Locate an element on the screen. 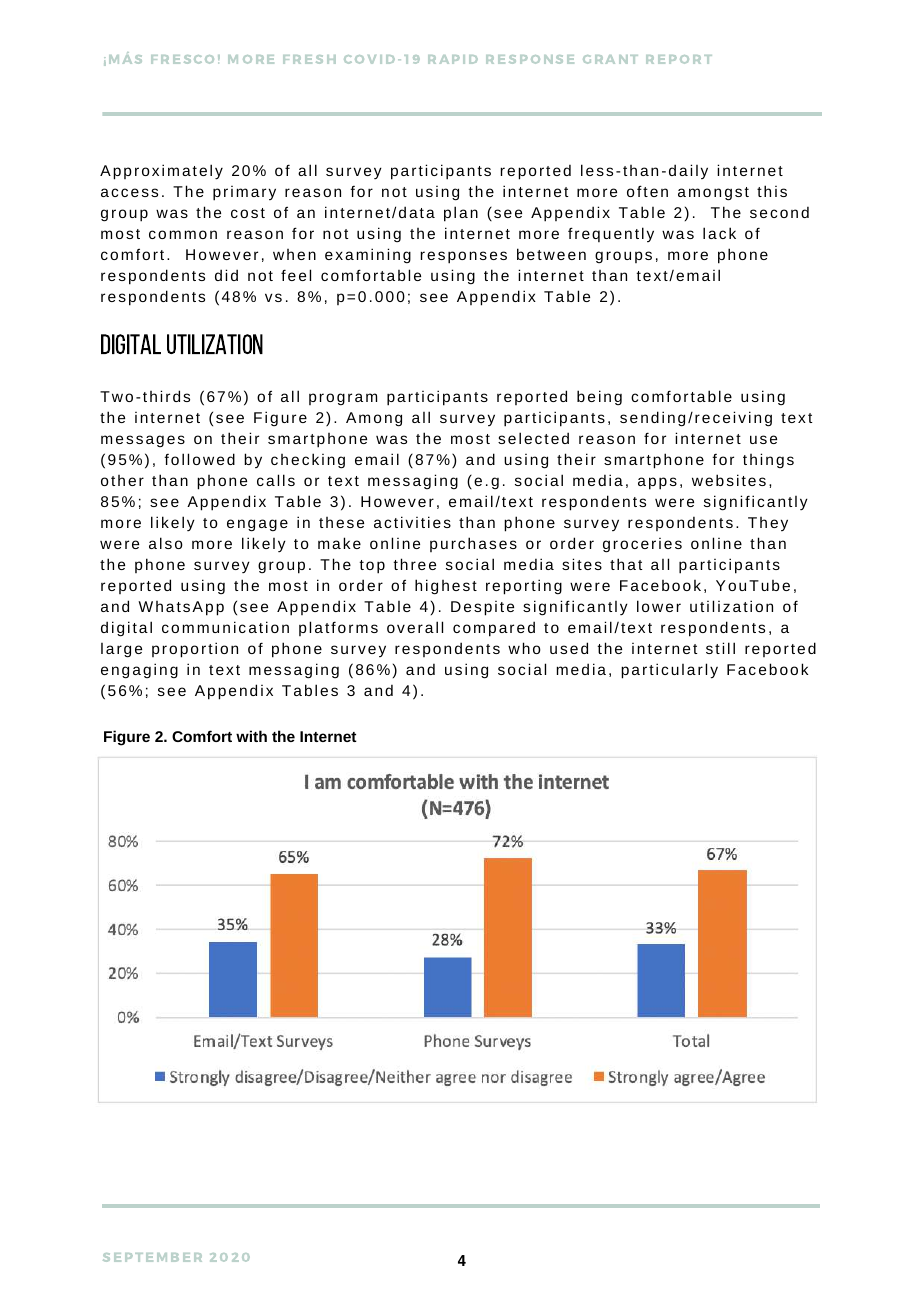 The width and height of the screenshot is (924, 1308). did is located at coordinates (226, 275).
